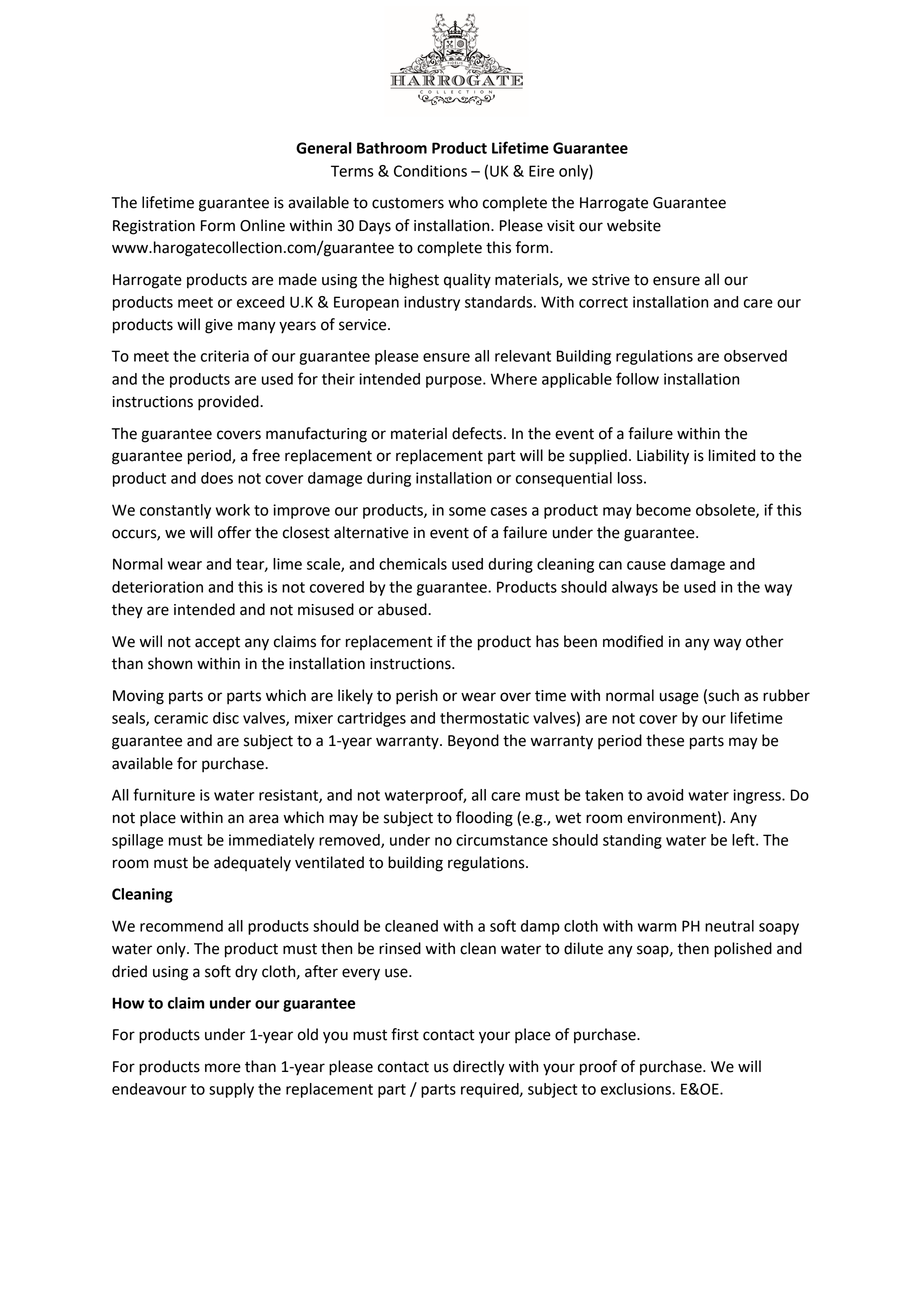 Image resolution: width=924 pixels, height=1308 pixels. I want to click on Conditions, so click(430, 171).
